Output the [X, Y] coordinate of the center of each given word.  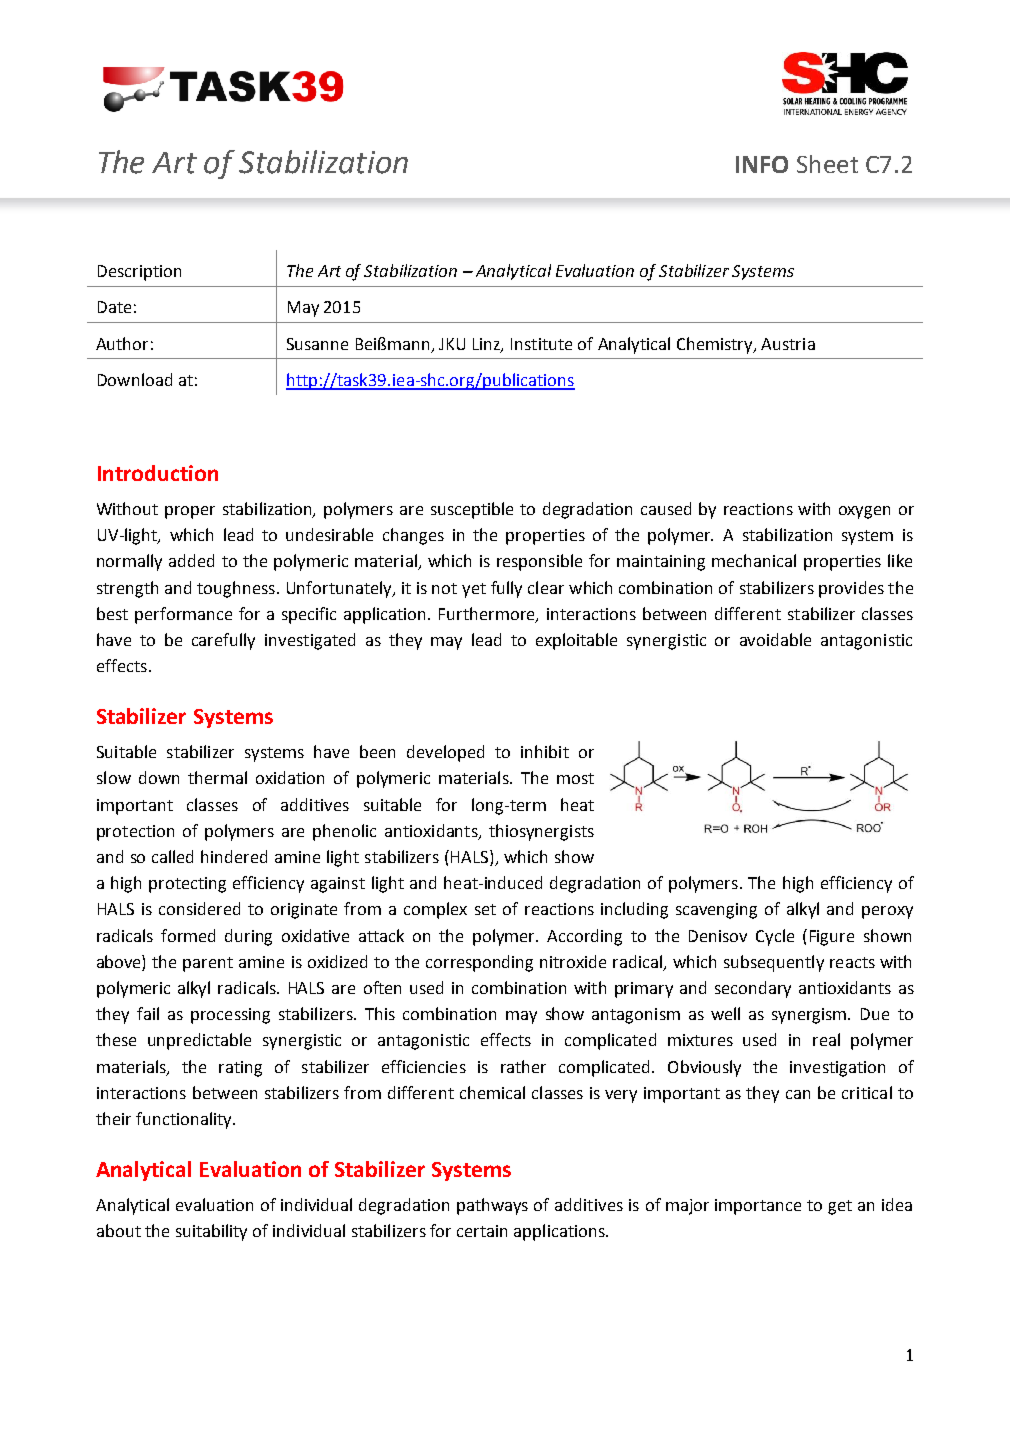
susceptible [472, 510]
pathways [492, 1206]
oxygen [864, 512]
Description [139, 273]
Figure [832, 938]
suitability [211, 1232]
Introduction [158, 473]
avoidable [775, 639]
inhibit [545, 751]
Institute [541, 344]
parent [208, 964]
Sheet [827, 164]
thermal [217, 777]
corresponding [479, 963]
